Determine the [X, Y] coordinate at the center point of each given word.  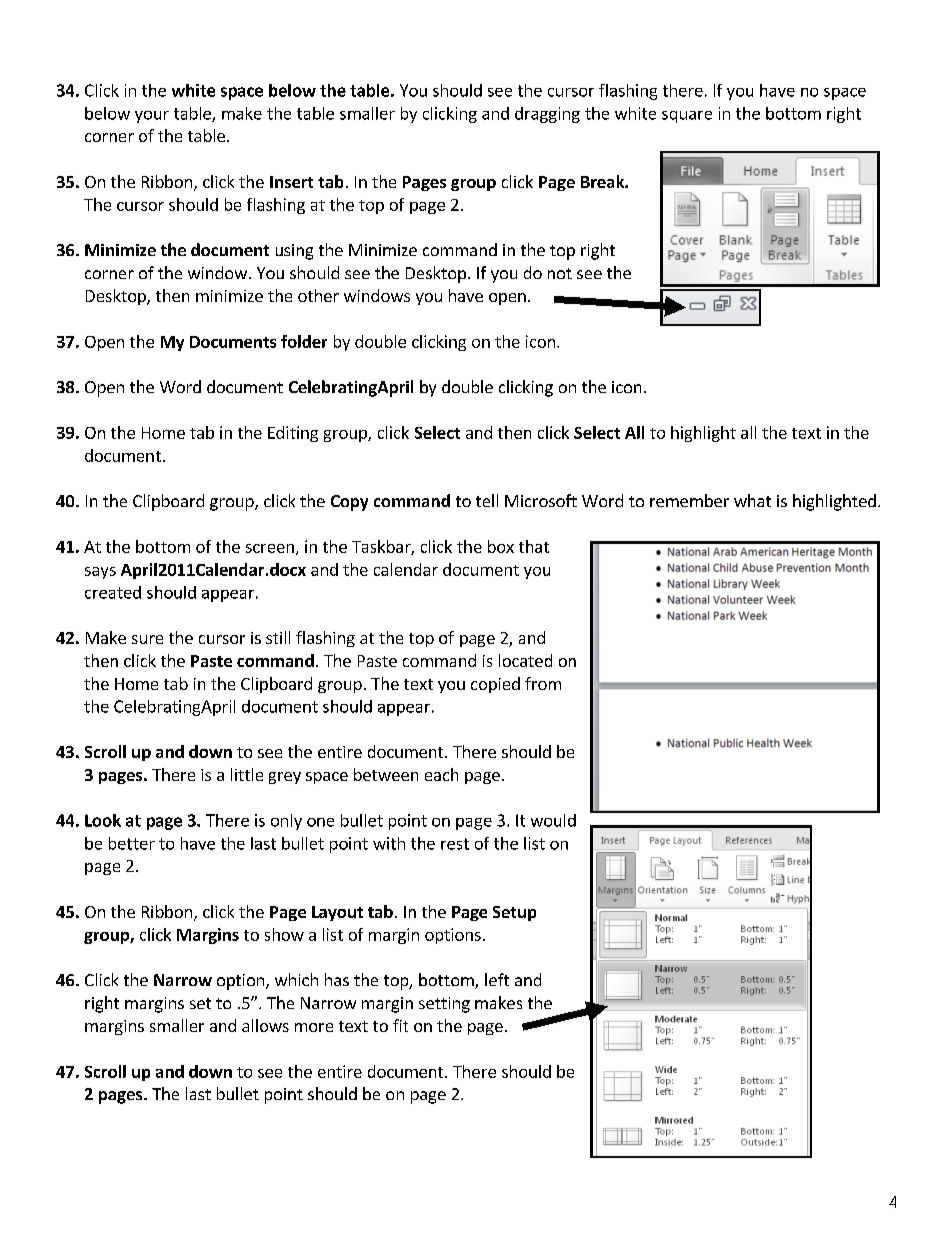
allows [265, 1025]
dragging [547, 115]
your [152, 117]
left [497, 979]
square [687, 117]
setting [444, 1005]
